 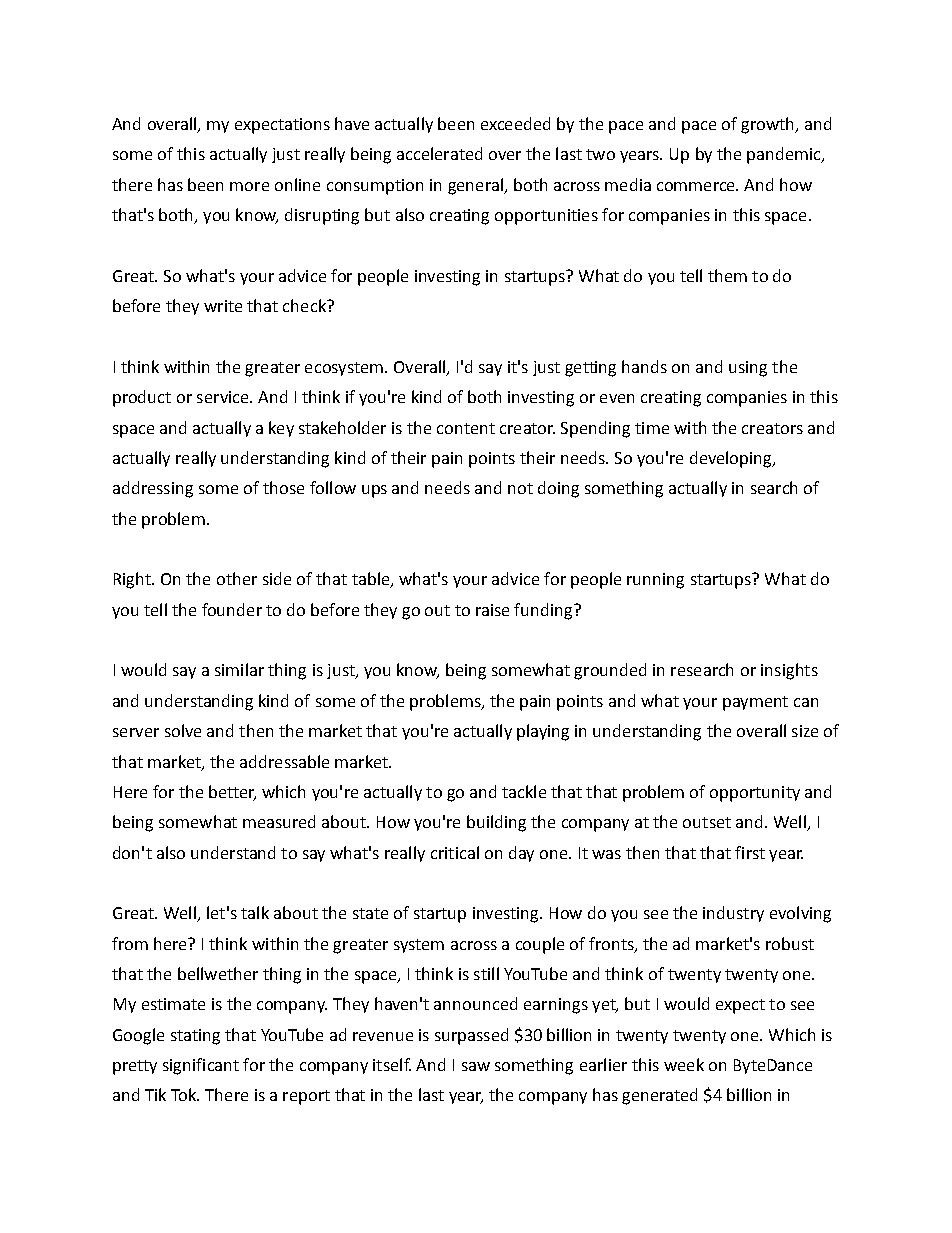 I want to click on opportunity, so click(x=755, y=794).
